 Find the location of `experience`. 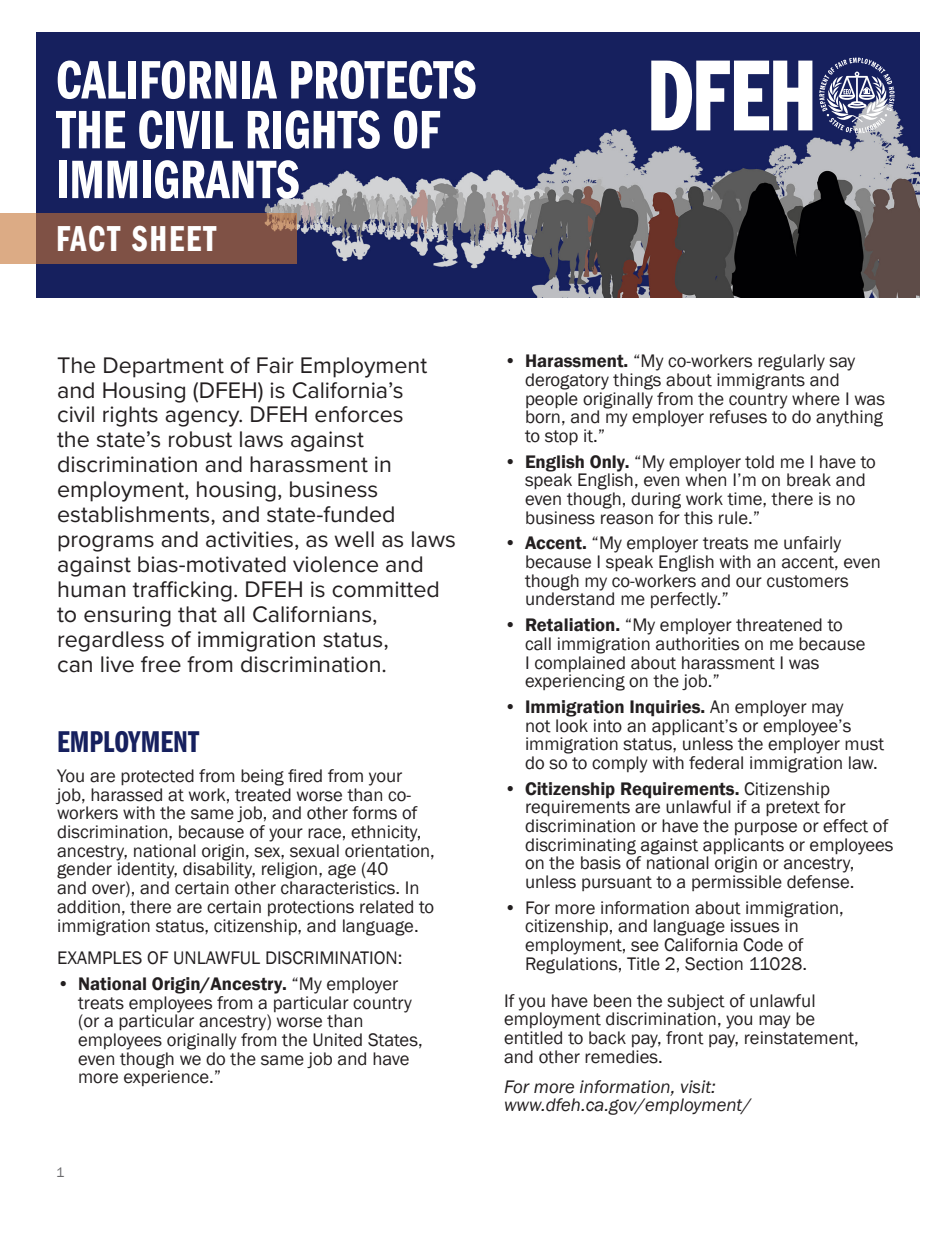

experience is located at coordinates (167, 1077).
